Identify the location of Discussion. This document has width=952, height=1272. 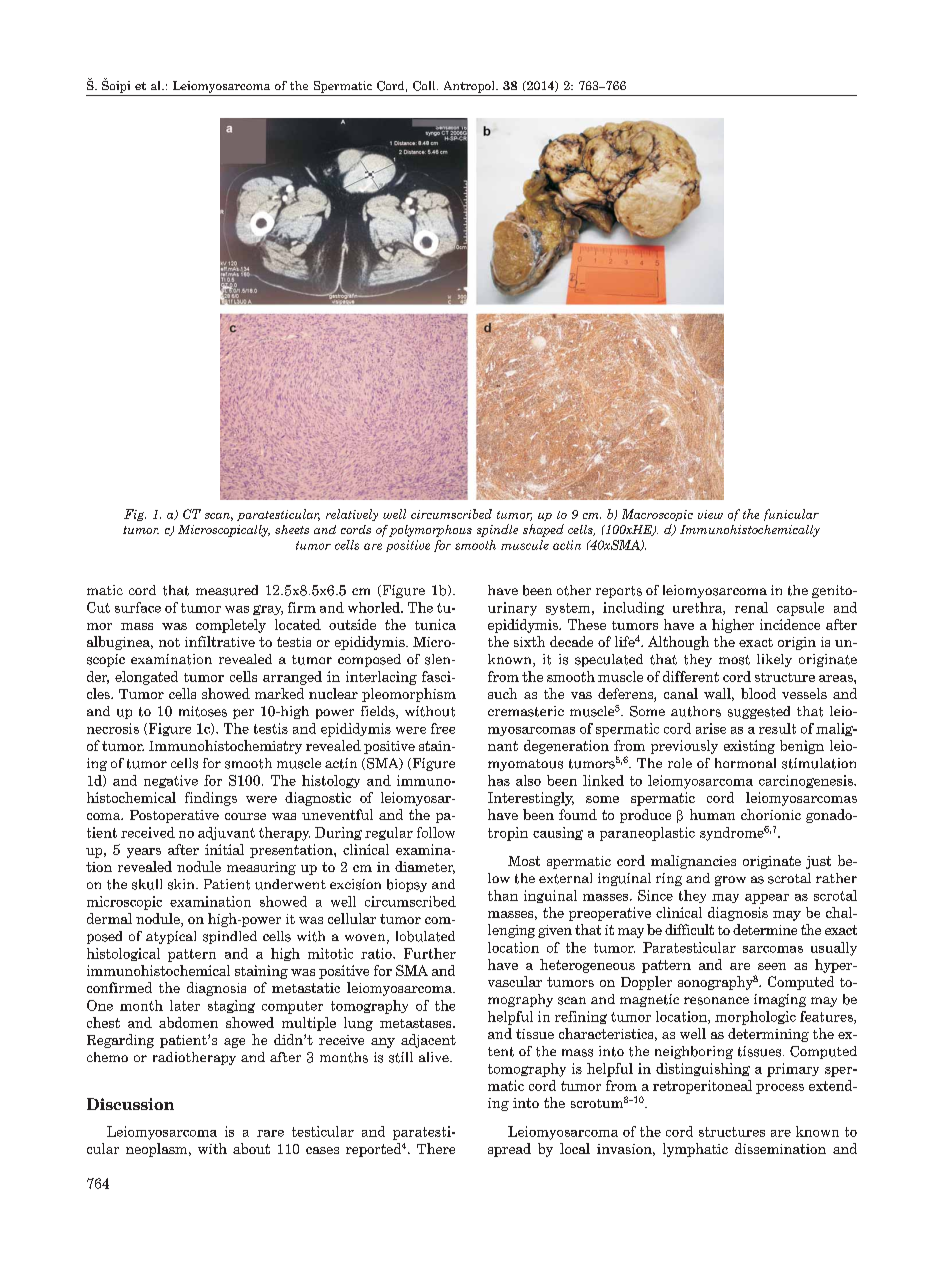
(130, 1104).
